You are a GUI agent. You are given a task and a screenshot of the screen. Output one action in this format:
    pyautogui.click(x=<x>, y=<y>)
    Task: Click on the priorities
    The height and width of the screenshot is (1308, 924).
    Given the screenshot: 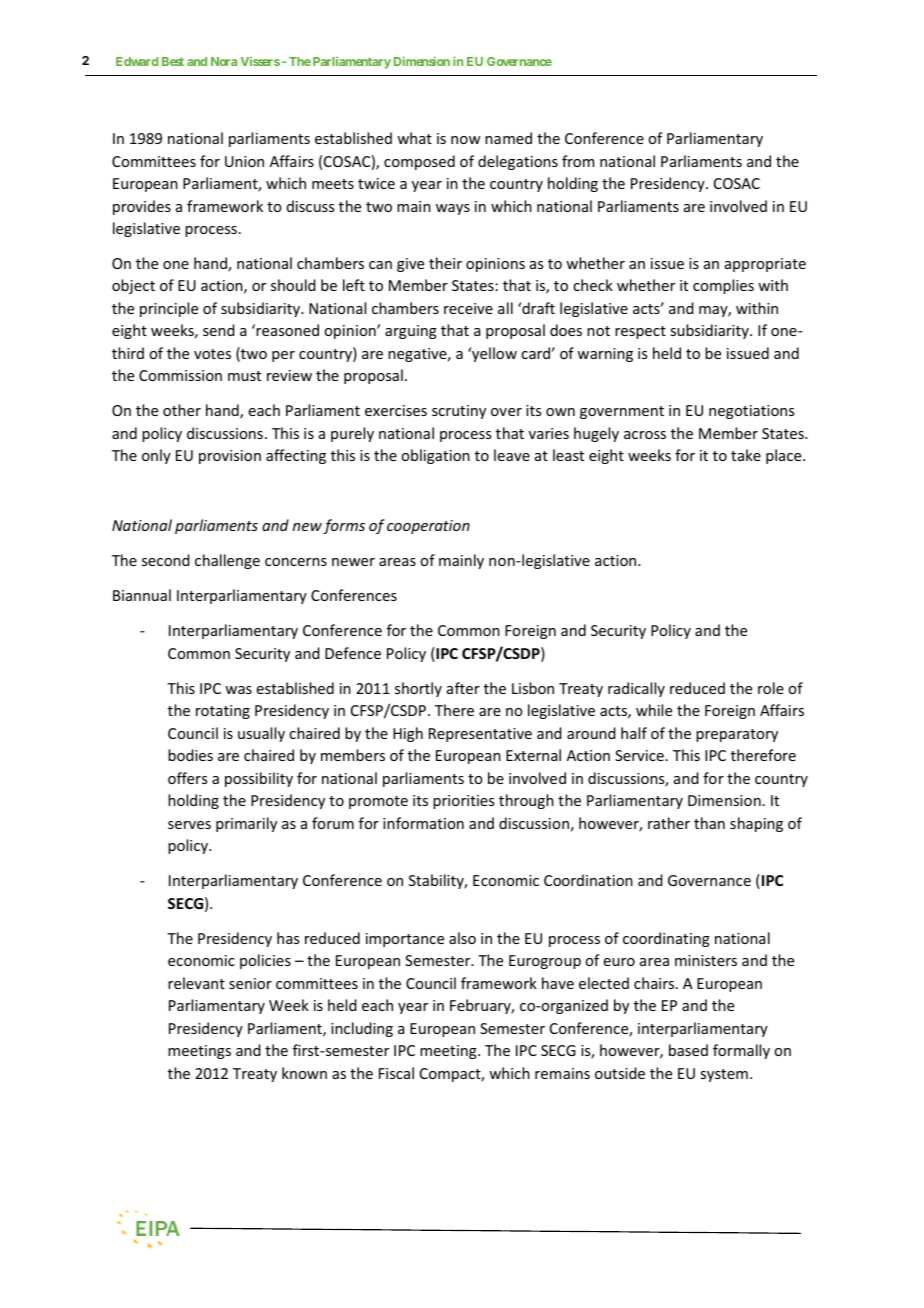 What is the action you would take?
    pyautogui.click(x=463, y=802)
